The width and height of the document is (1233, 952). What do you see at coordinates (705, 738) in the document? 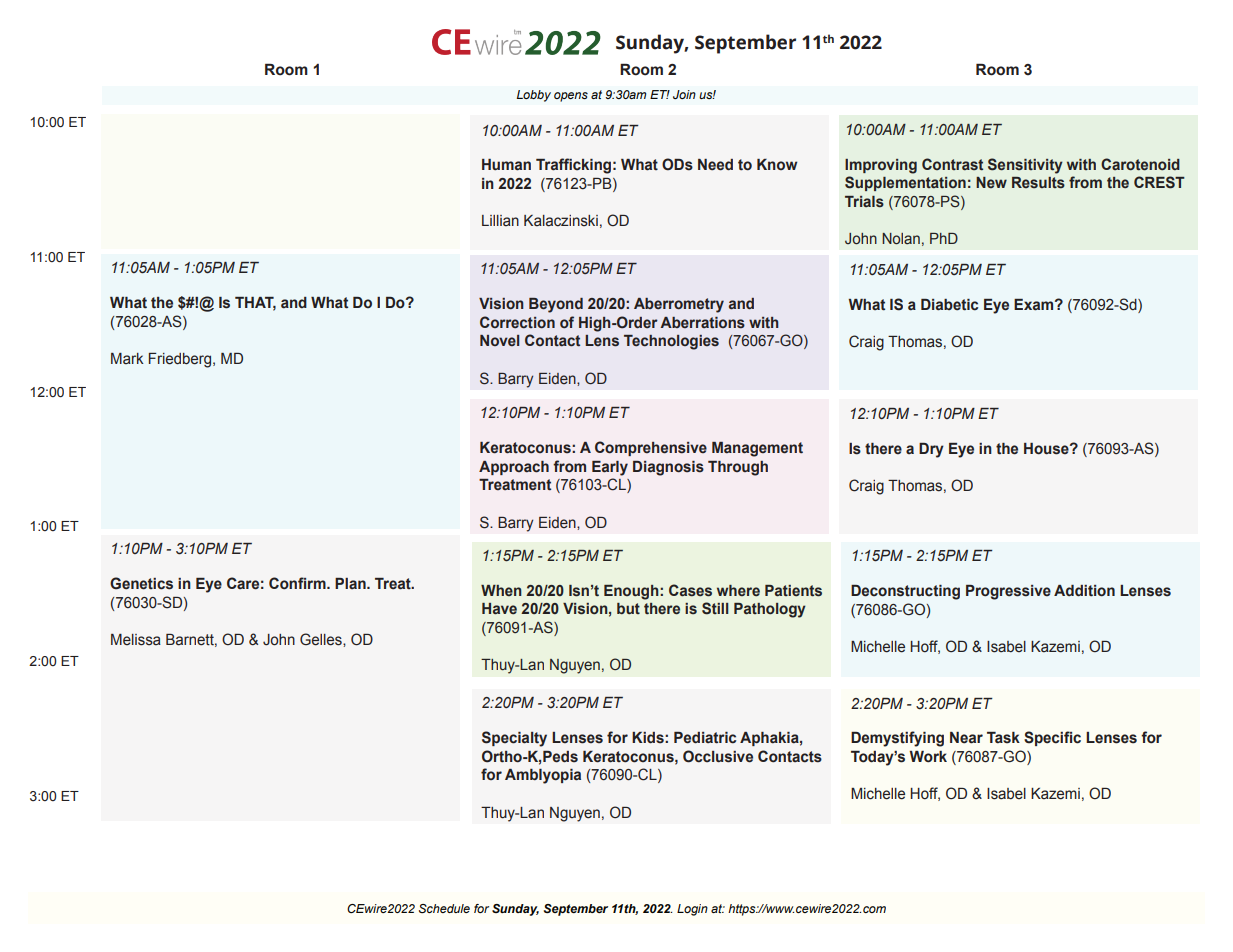
I see `Pediatric` at bounding box center [705, 738].
